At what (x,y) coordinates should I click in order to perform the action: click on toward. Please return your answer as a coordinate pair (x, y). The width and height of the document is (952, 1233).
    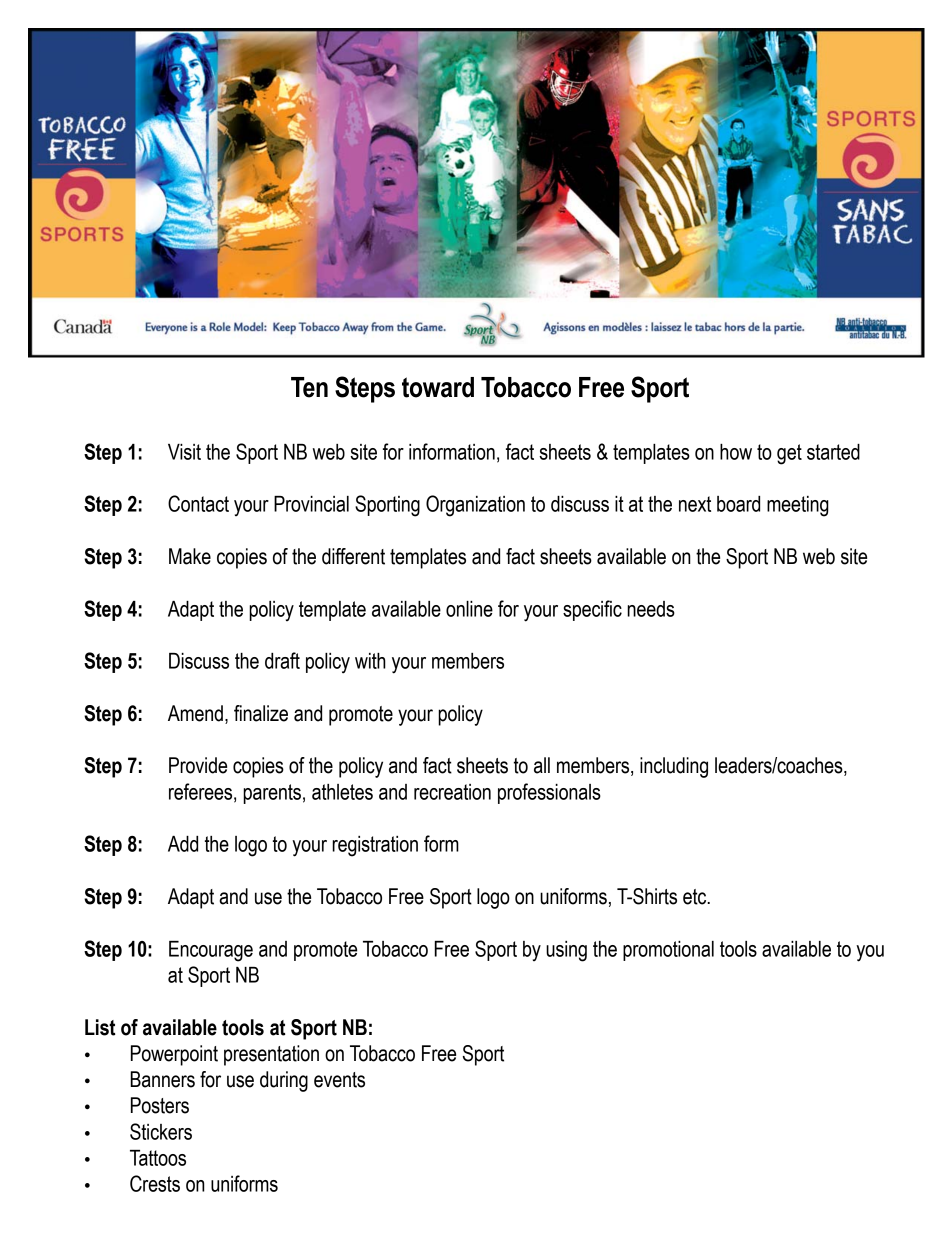
    Looking at the image, I should click on (438, 387).
